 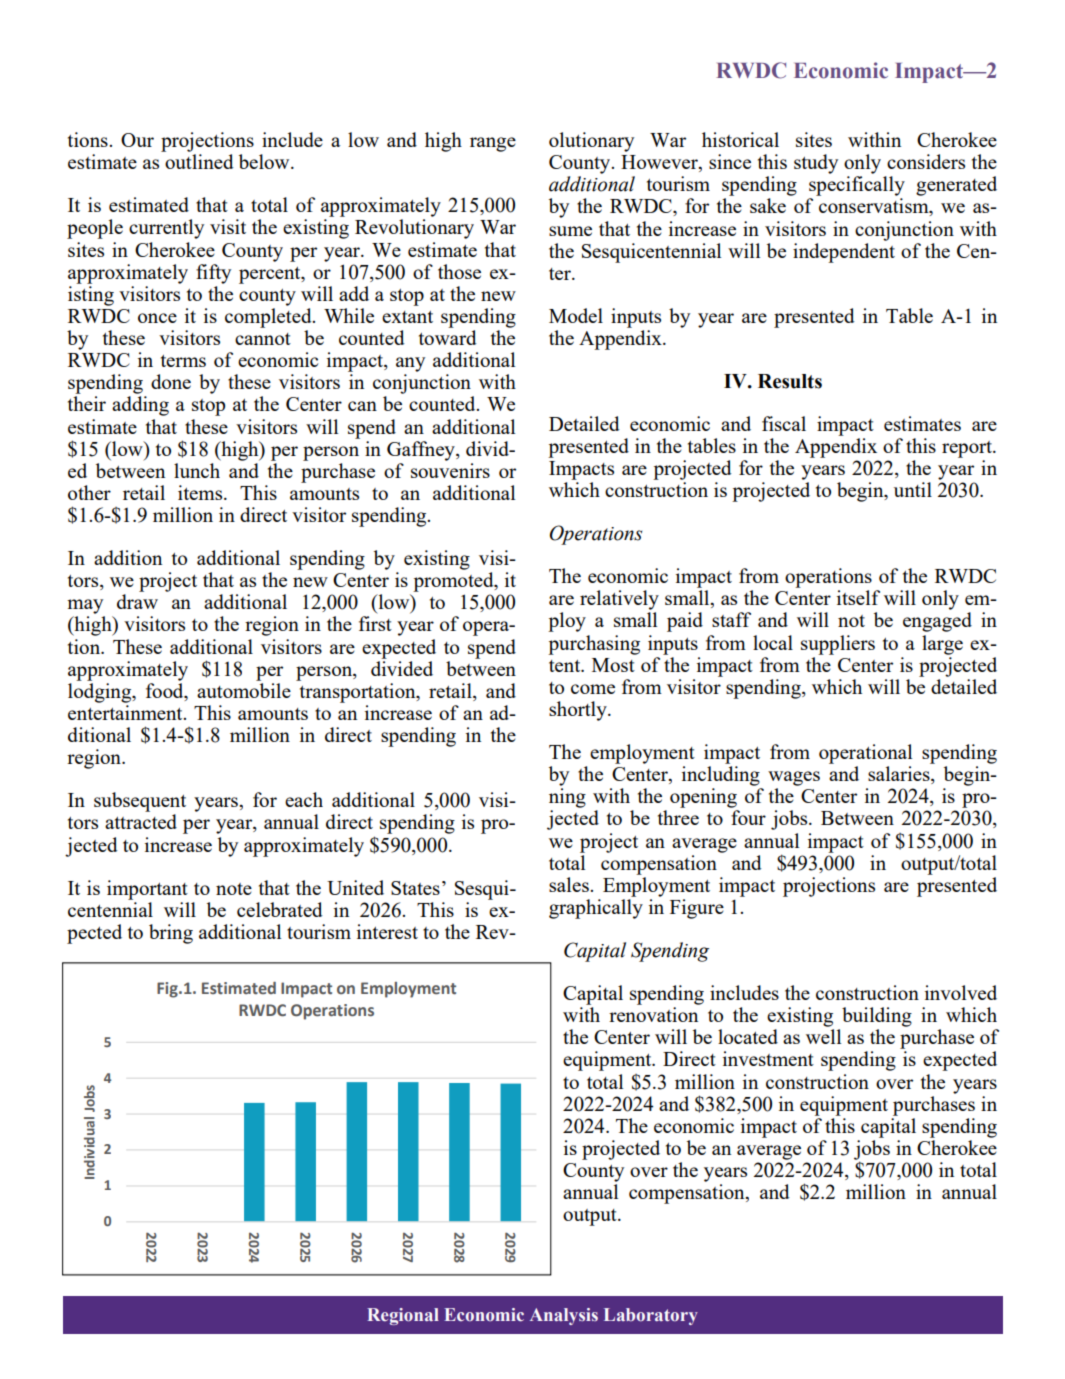 What do you see at coordinates (564, 1316) in the screenshot?
I see `Analysis` at bounding box center [564, 1316].
